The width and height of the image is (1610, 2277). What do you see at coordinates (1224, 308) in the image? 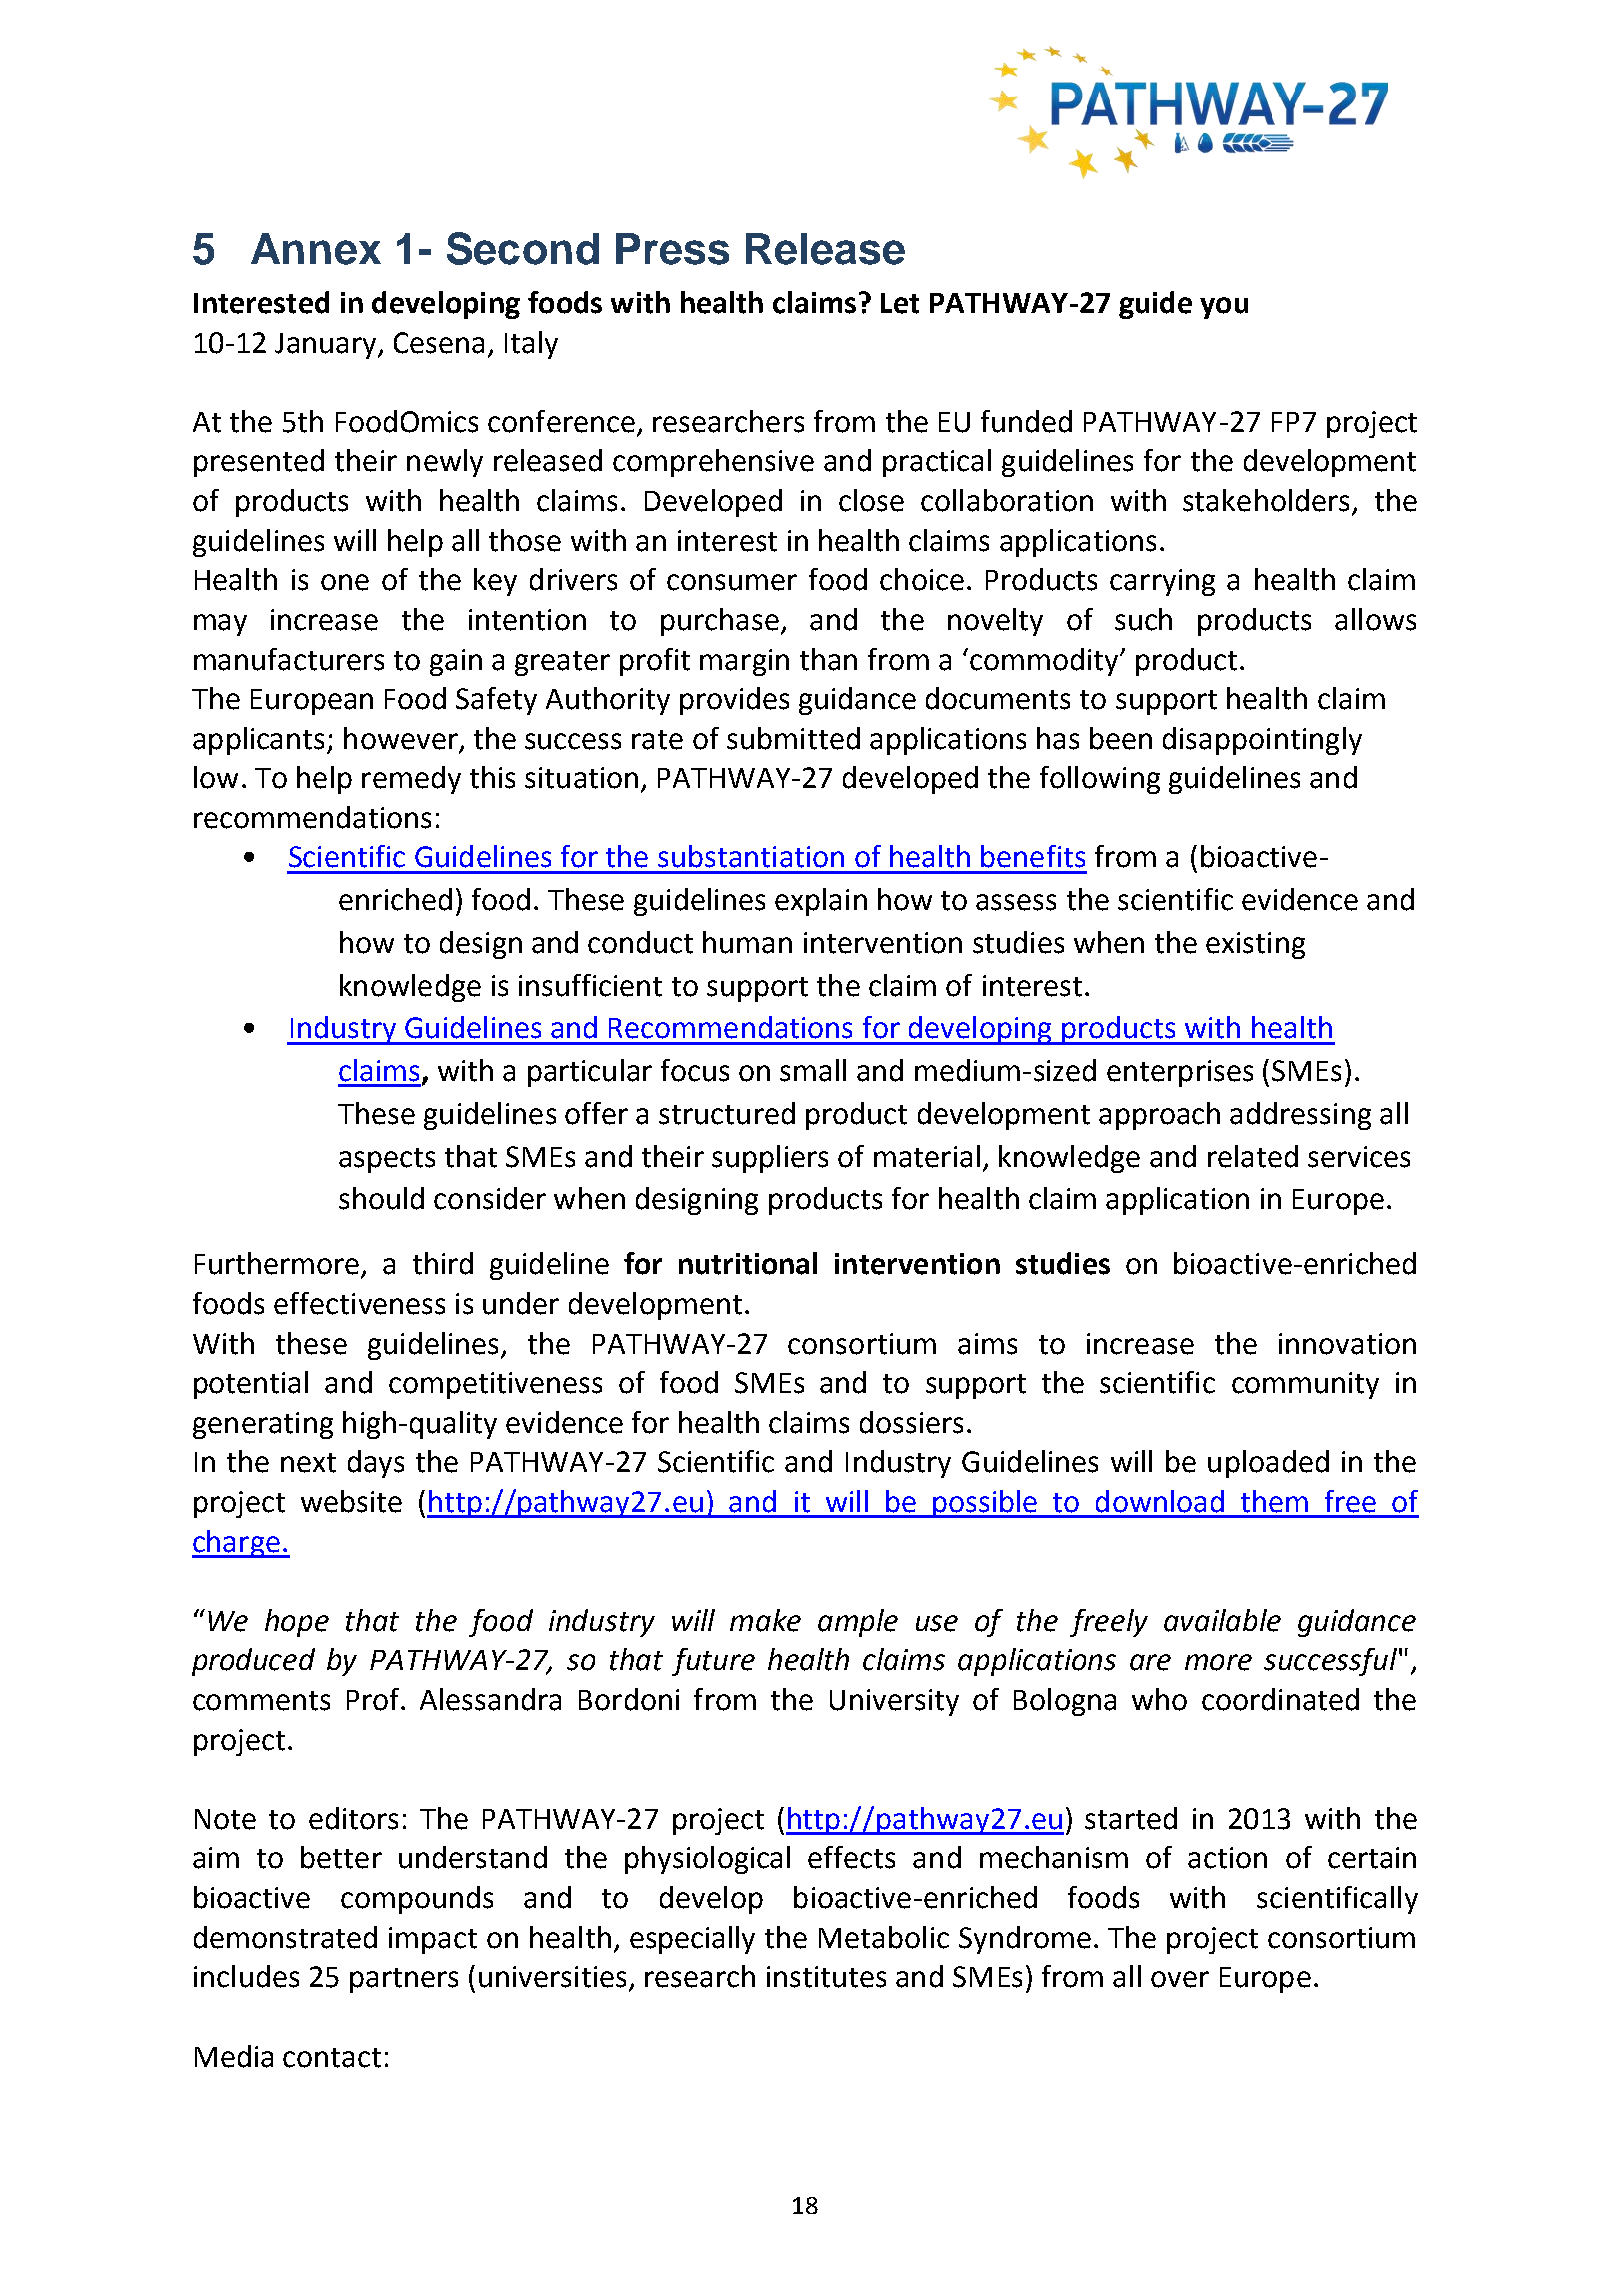
I see `you` at bounding box center [1224, 308].
